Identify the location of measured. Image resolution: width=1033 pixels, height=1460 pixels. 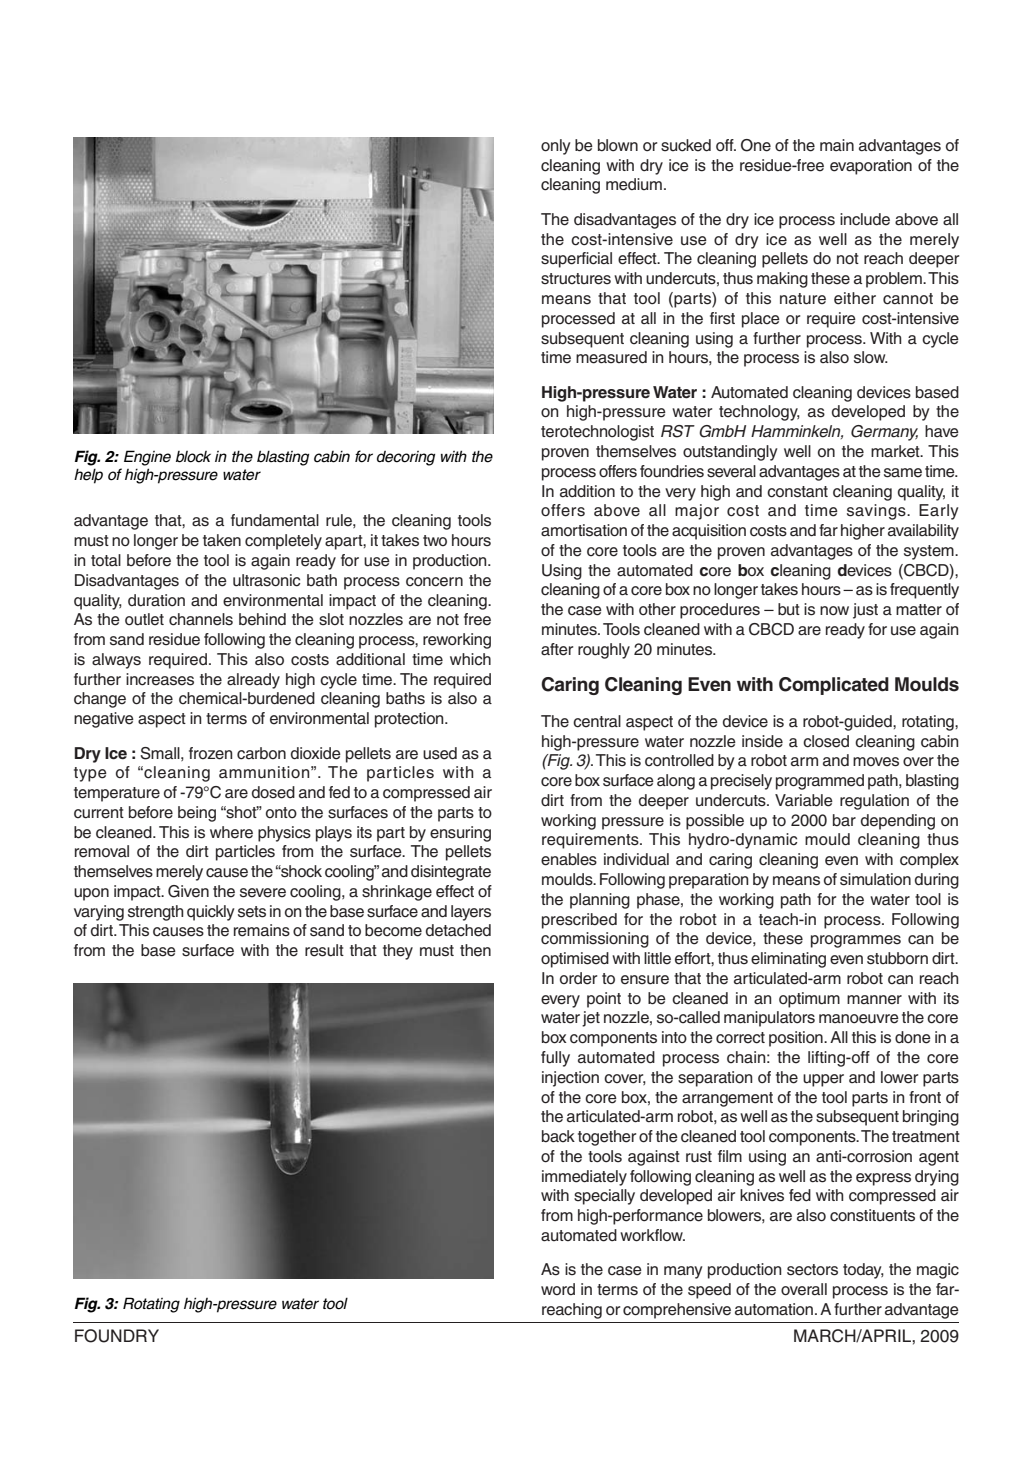
(611, 357).
